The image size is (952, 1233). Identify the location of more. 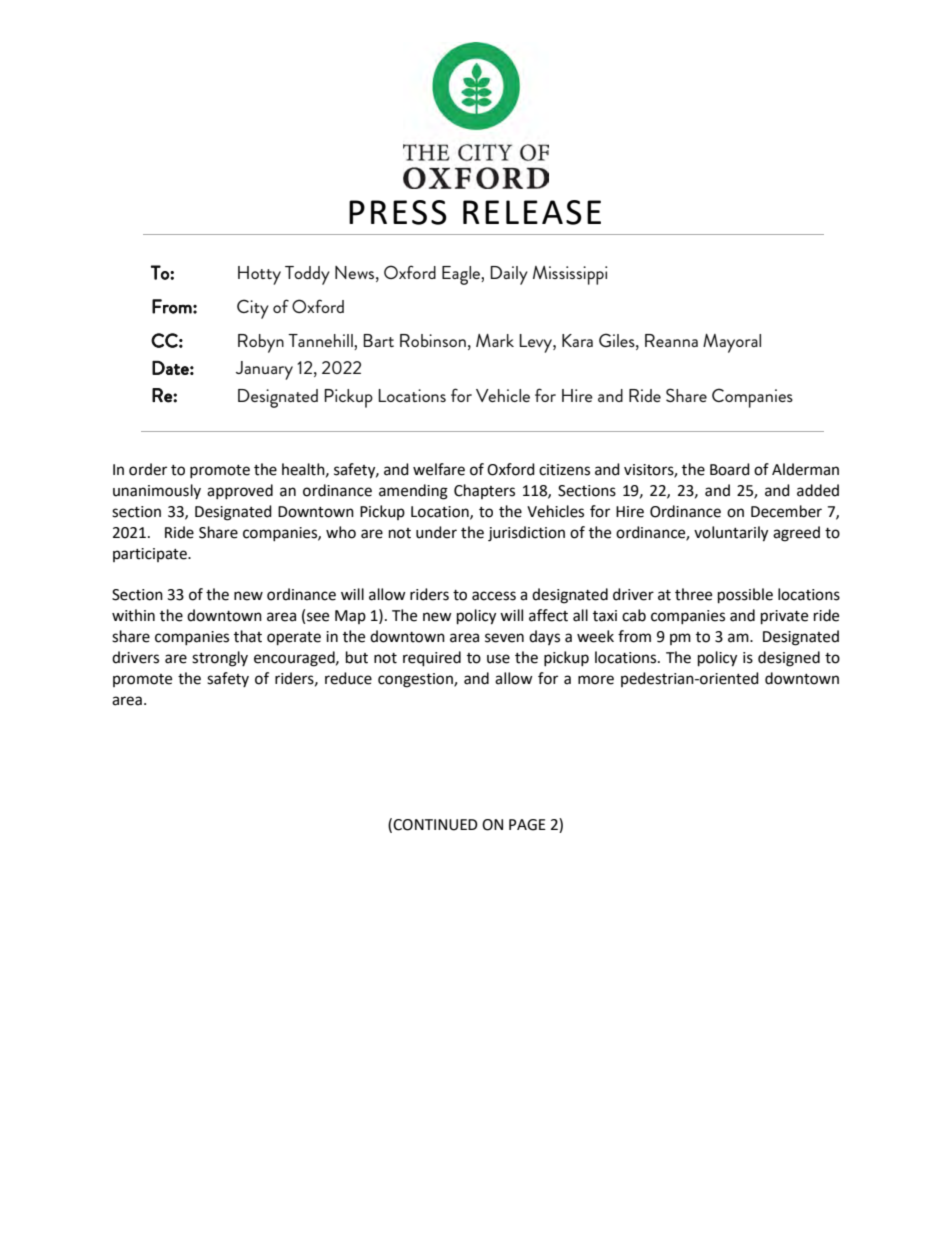
(596, 680).
